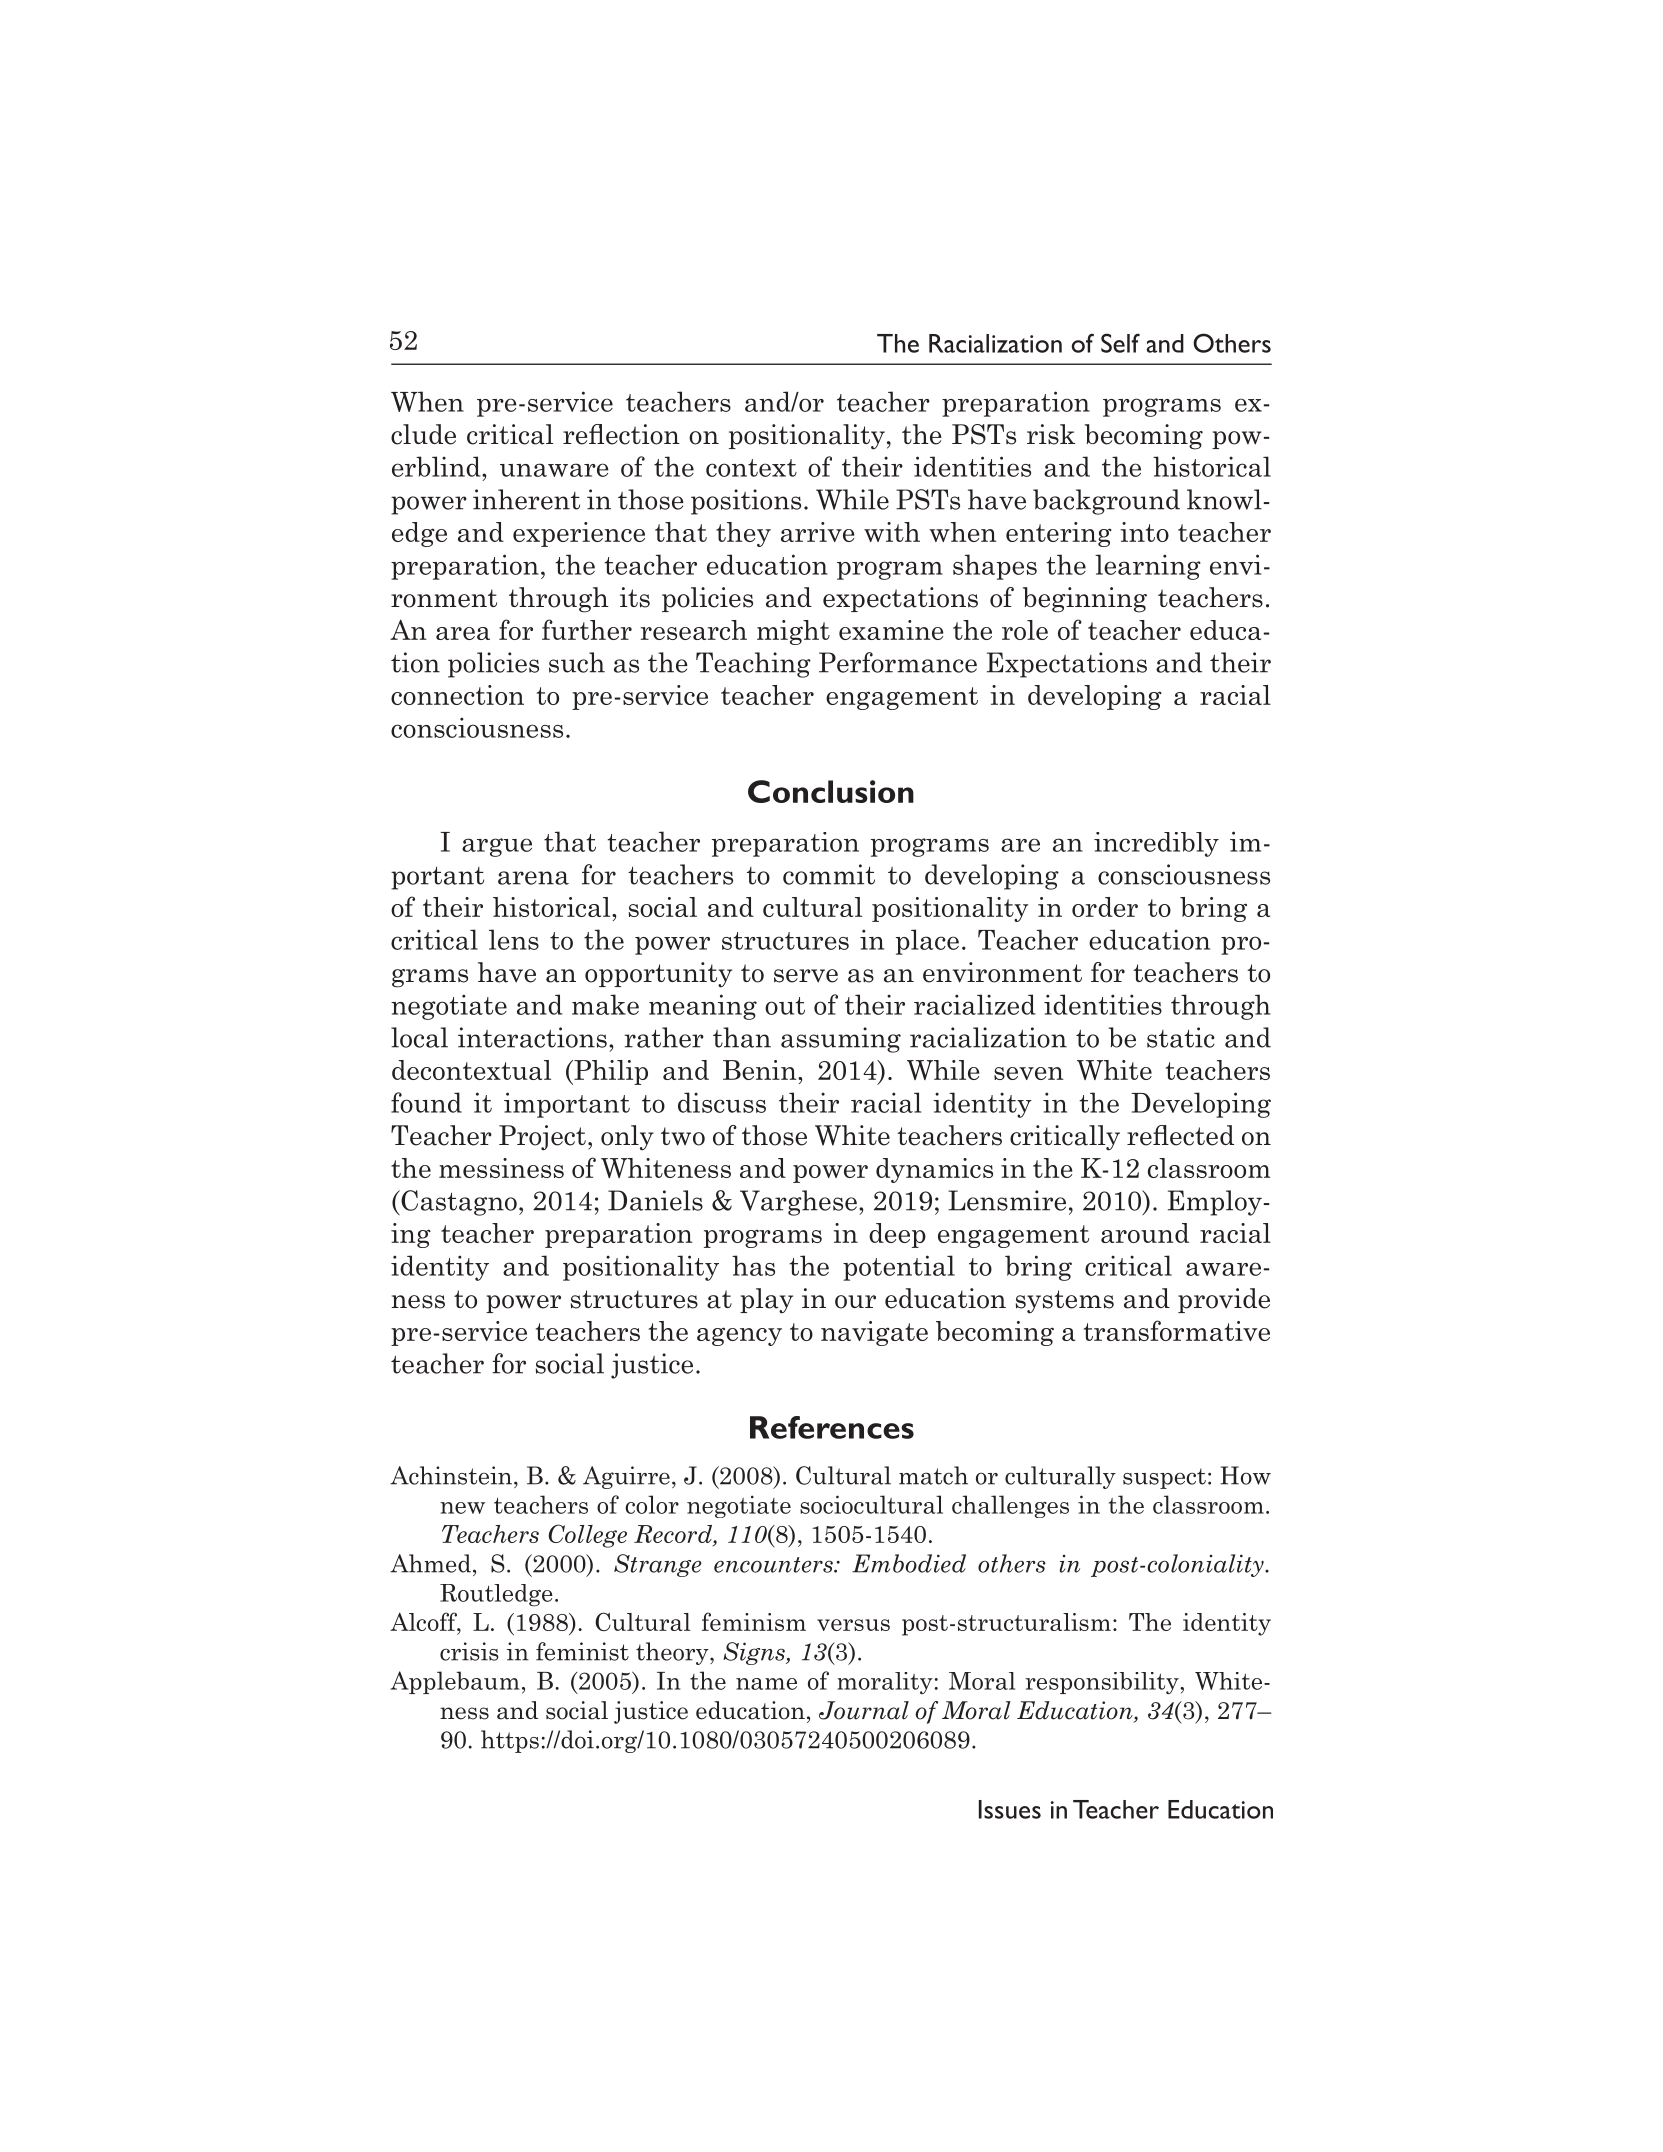 This screenshot has height=2152, width=1663. Describe the element at coordinates (655, 1200) in the screenshot. I see `Daniels` at that location.
